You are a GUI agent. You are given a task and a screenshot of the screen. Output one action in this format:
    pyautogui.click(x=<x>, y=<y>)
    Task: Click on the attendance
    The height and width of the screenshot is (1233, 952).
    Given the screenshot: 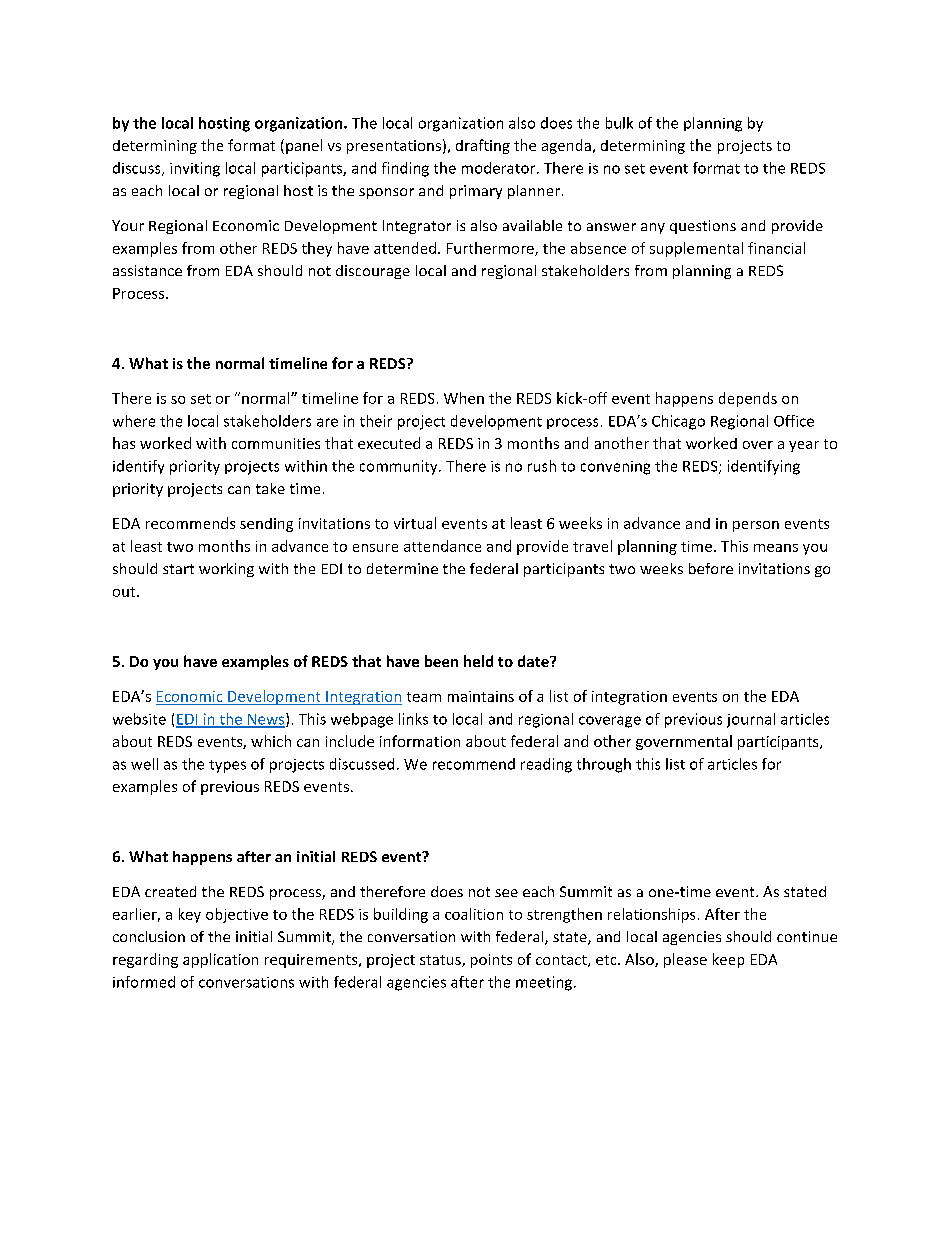 What is the action you would take?
    pyautogui.click(x=442, y=546)
